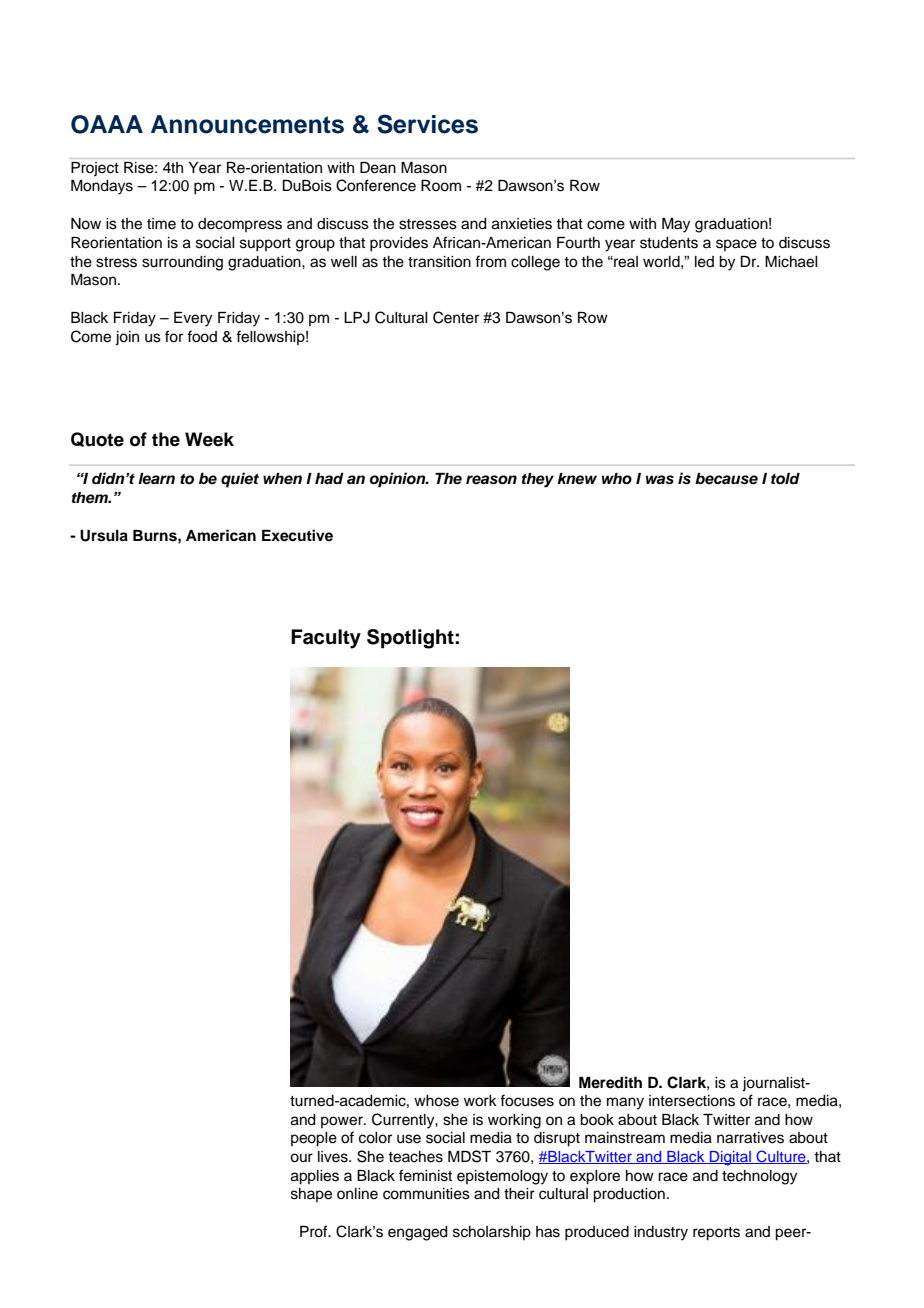 This document has height=1308, width=924. Describe the element at coordinates (95, 169) in the document. I see `Project` at that location.
